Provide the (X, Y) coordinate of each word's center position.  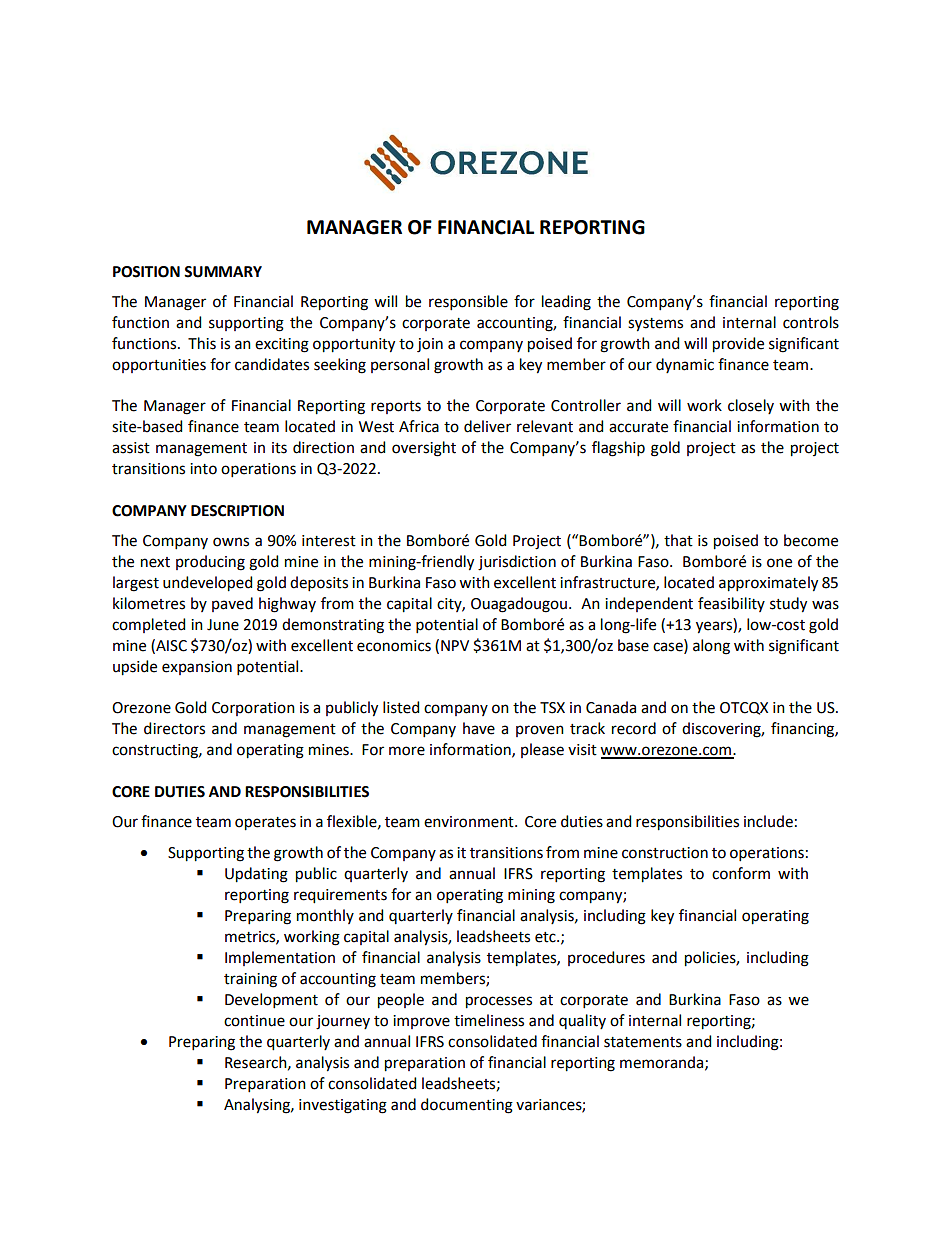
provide (738, 345)
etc (546, 937)
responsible (468, 302)
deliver (487, 426)
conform (741, 873)
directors (174, 728)
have (479, 728)
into (203, 469)
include (768, 821)
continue (254, 1021)
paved (232, 604)
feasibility (731, 604)
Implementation (280, 958)
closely (751, 406)
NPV (455, 645)
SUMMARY (223, 272)
